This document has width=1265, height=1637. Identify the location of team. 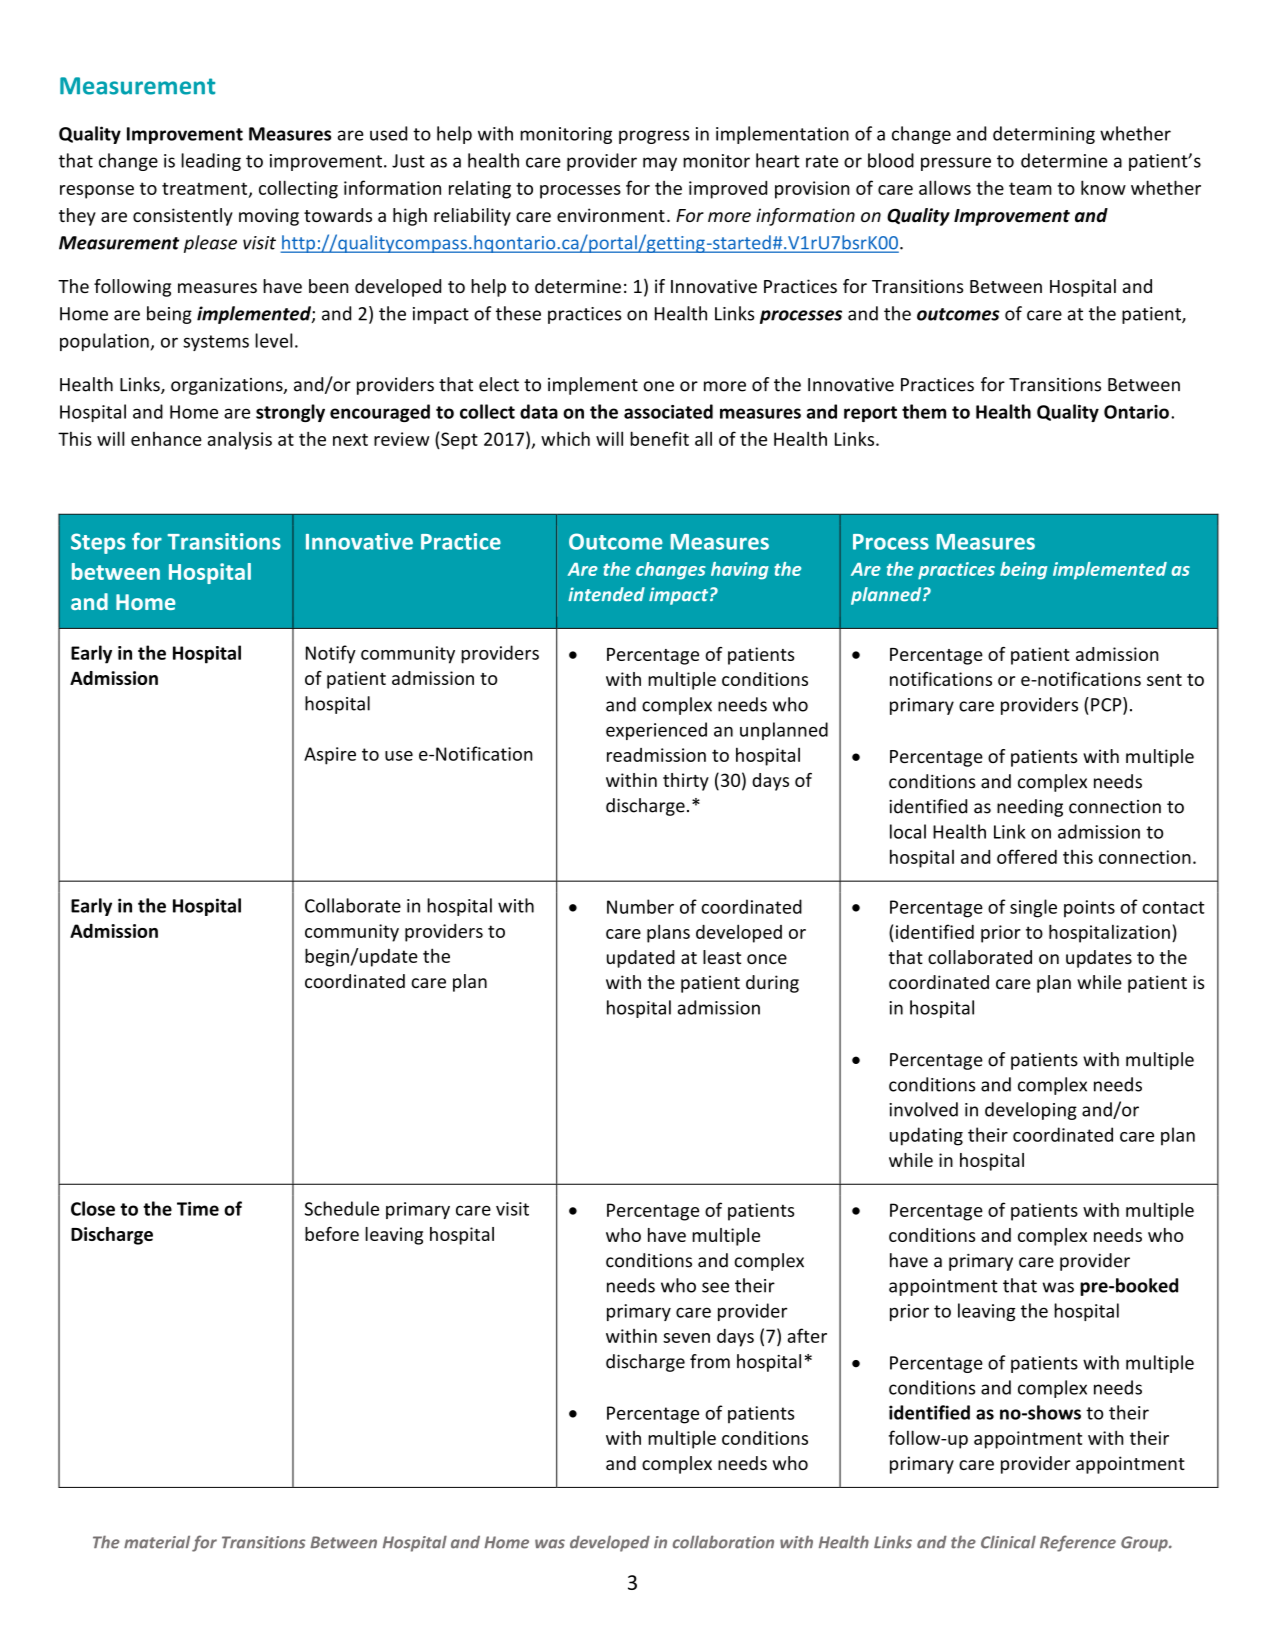
(1030, 188).
